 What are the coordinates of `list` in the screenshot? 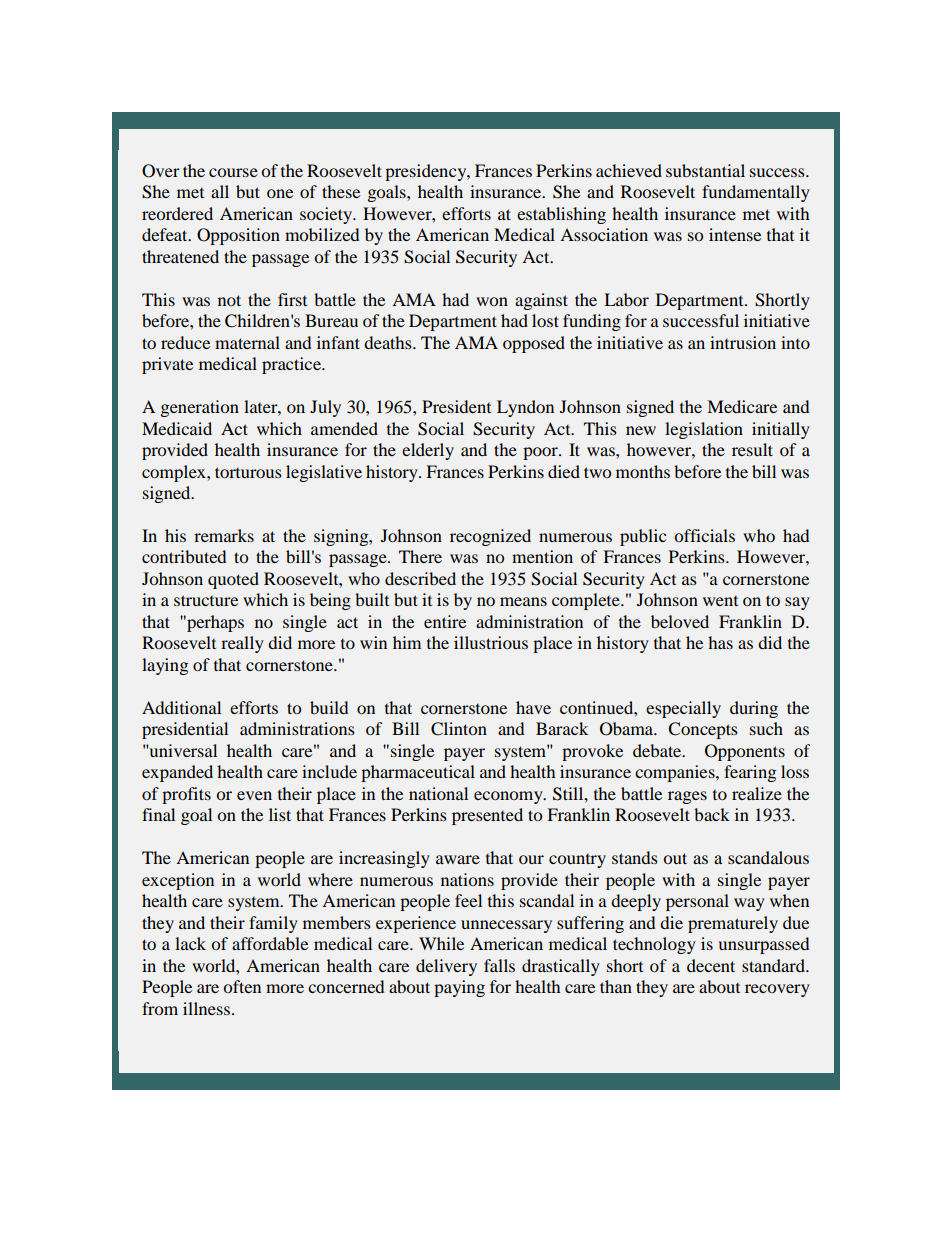 It's located at (280, 814).
